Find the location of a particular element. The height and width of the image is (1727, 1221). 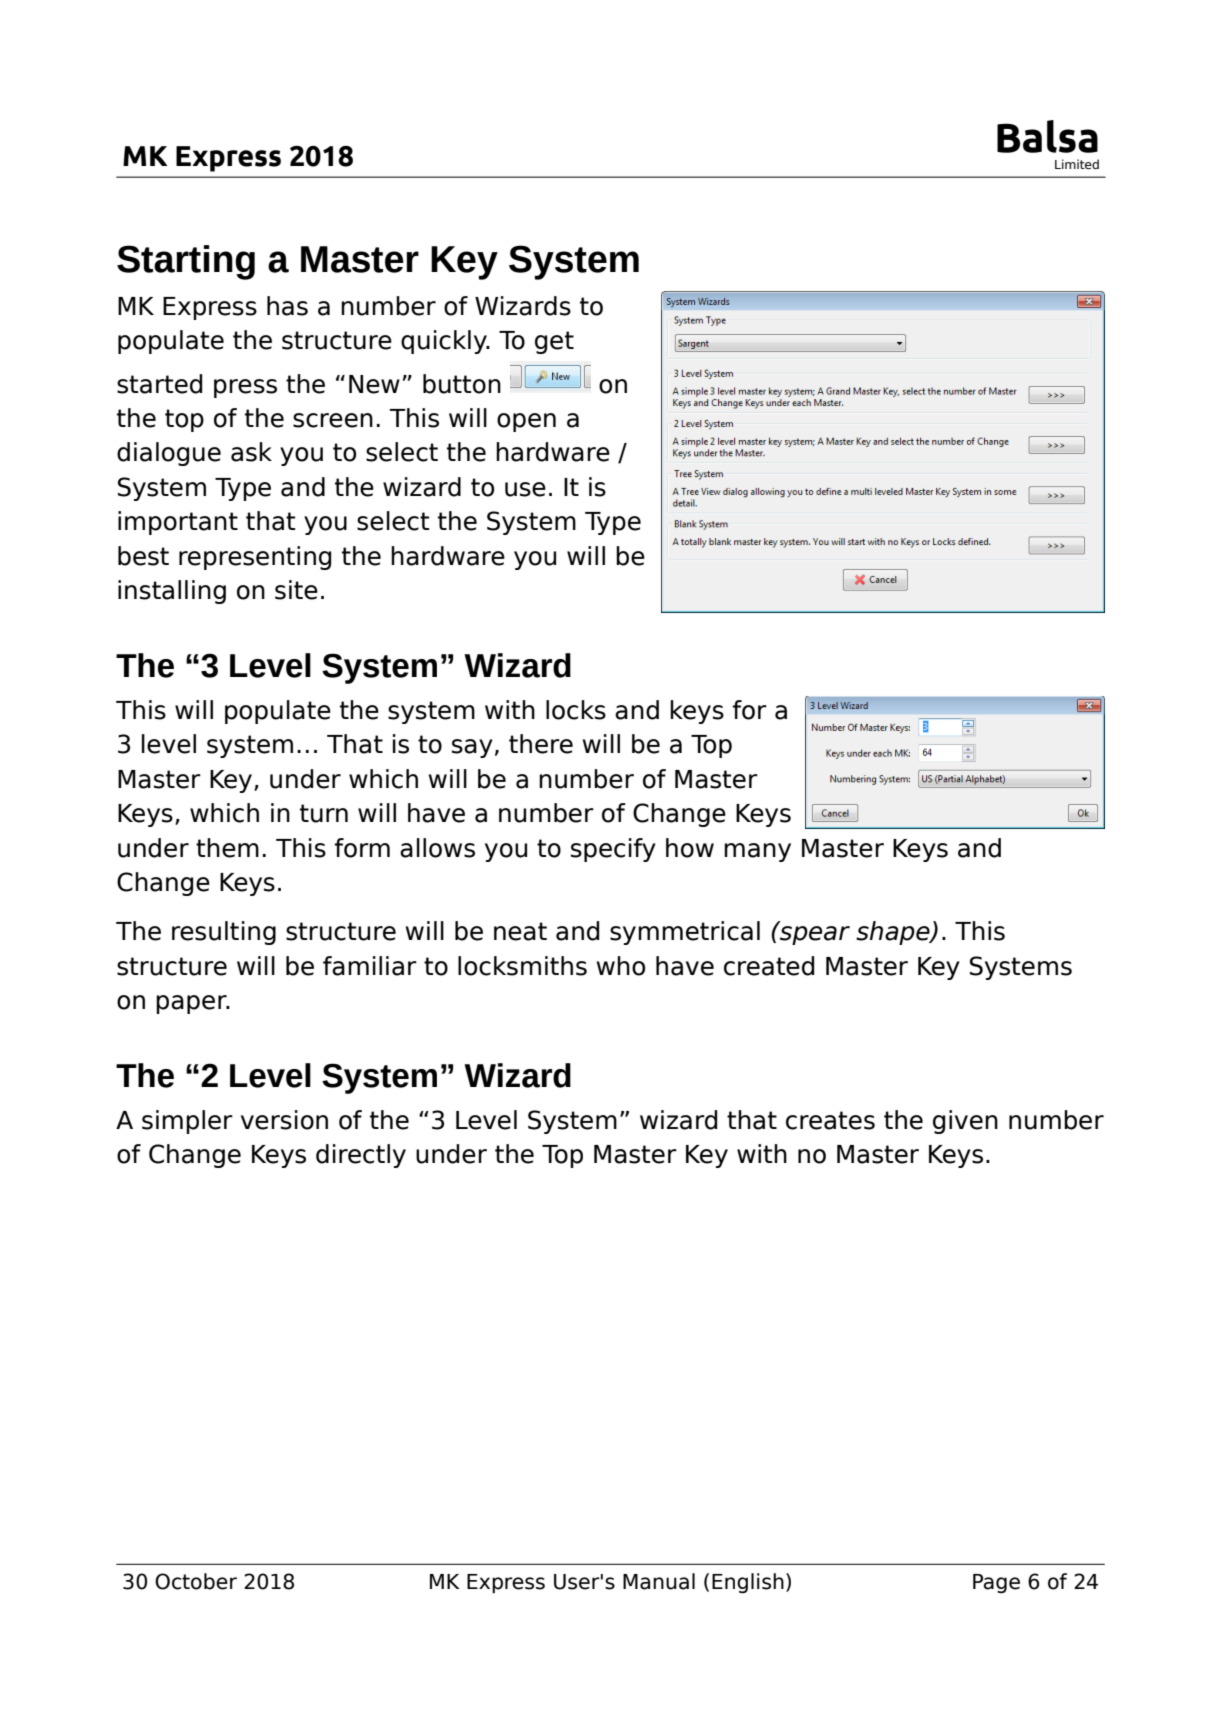

version is located at coordinates (284, 1120).
